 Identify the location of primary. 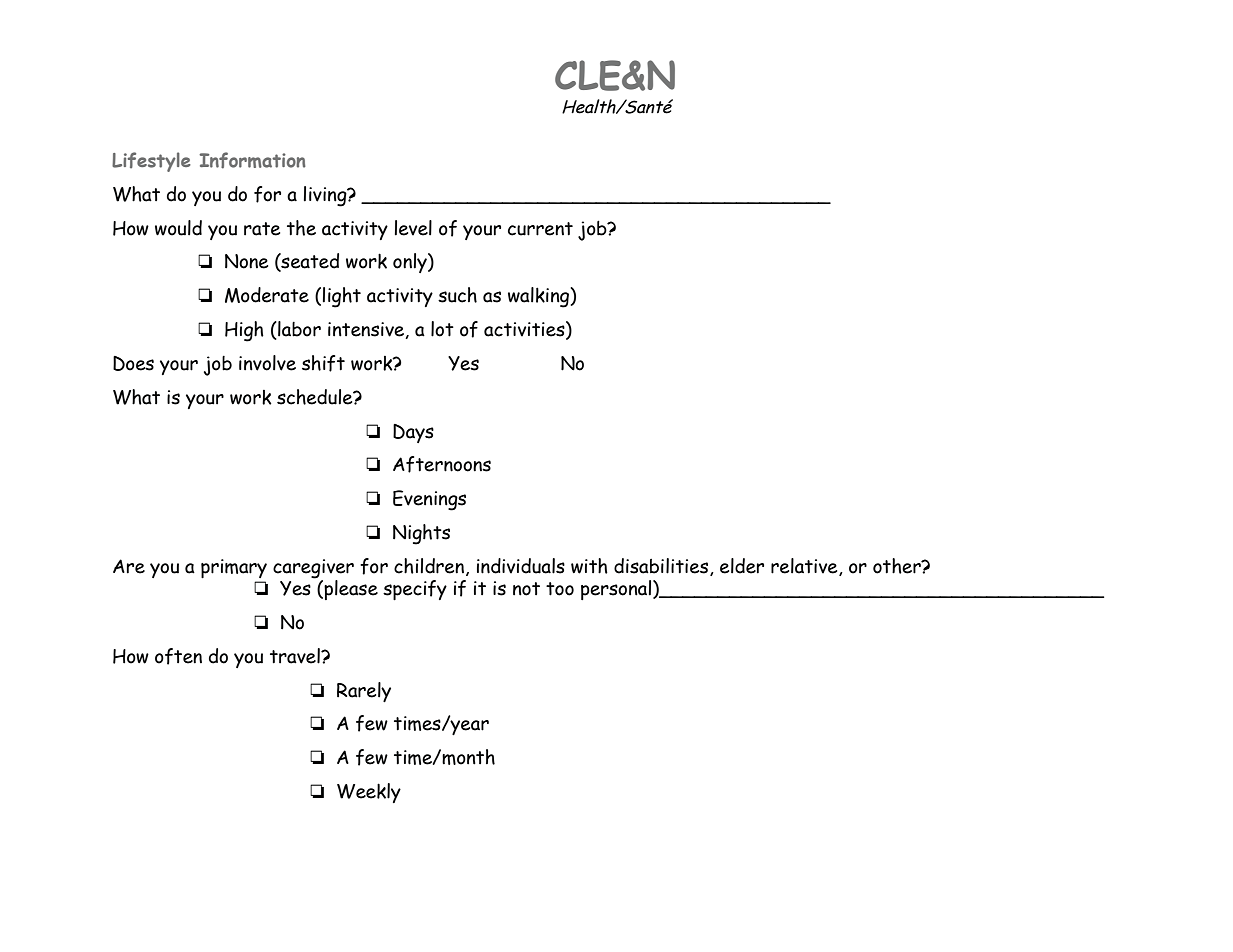
(234, 568).
